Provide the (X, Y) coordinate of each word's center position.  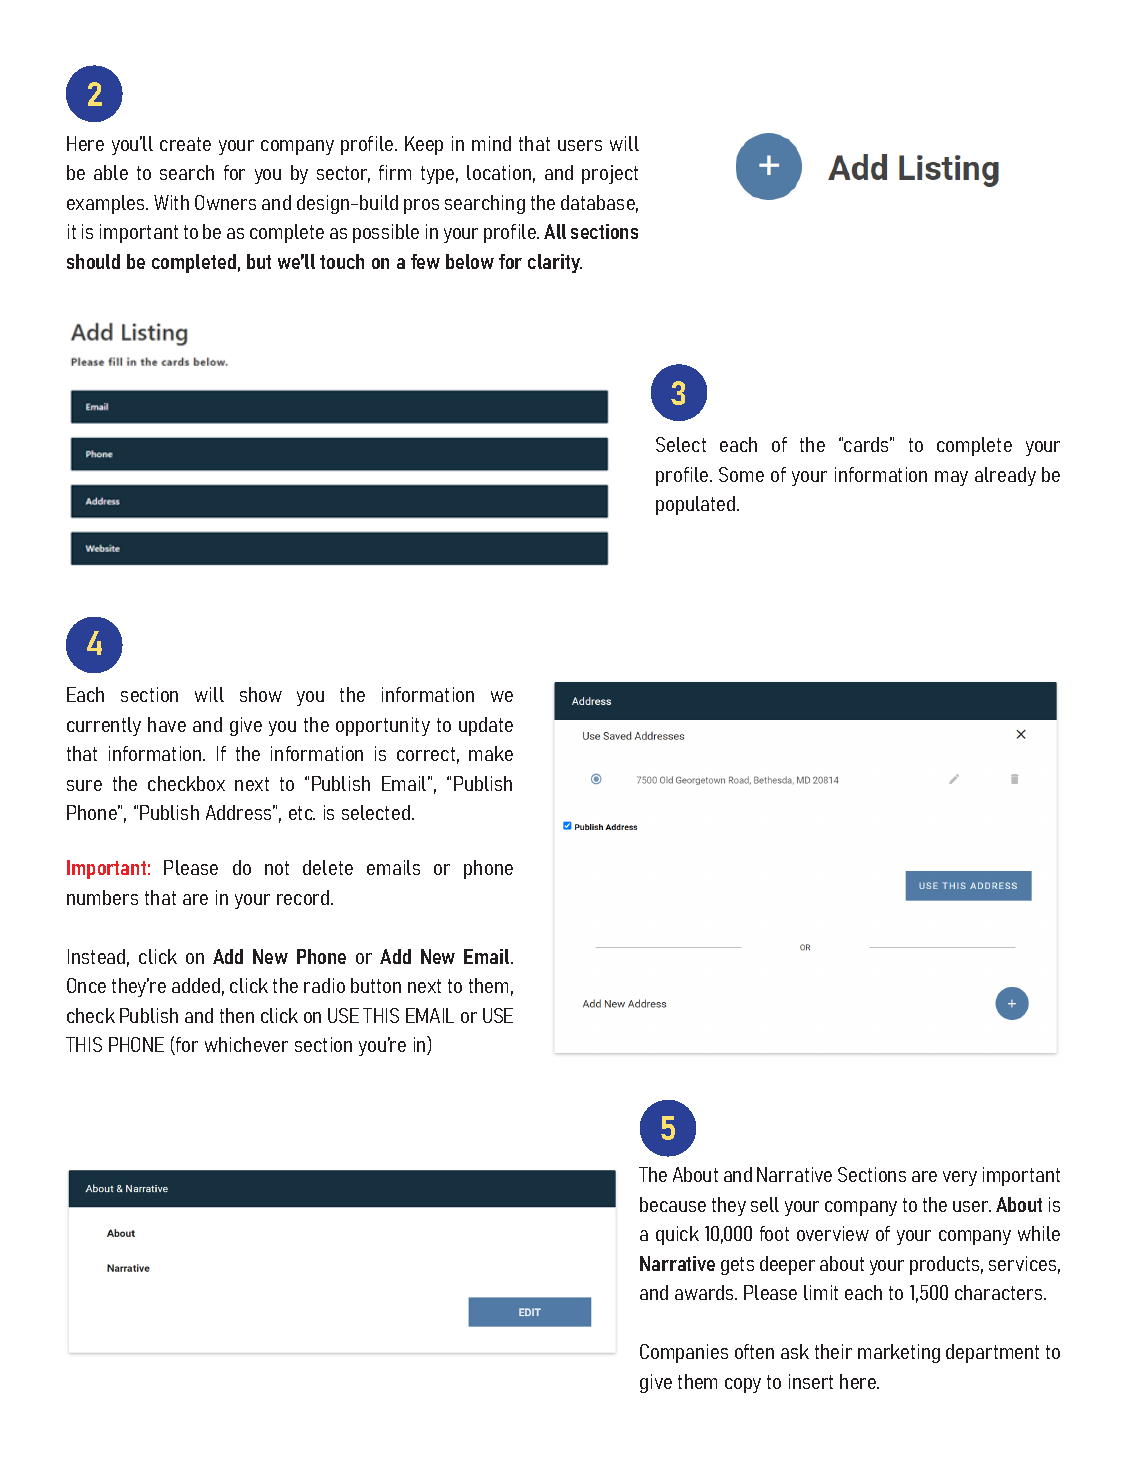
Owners (225, 202)
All (555, 231)
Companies (684, 1353)
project (610, 174)
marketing (899, 1353)
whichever (246, 1044)
